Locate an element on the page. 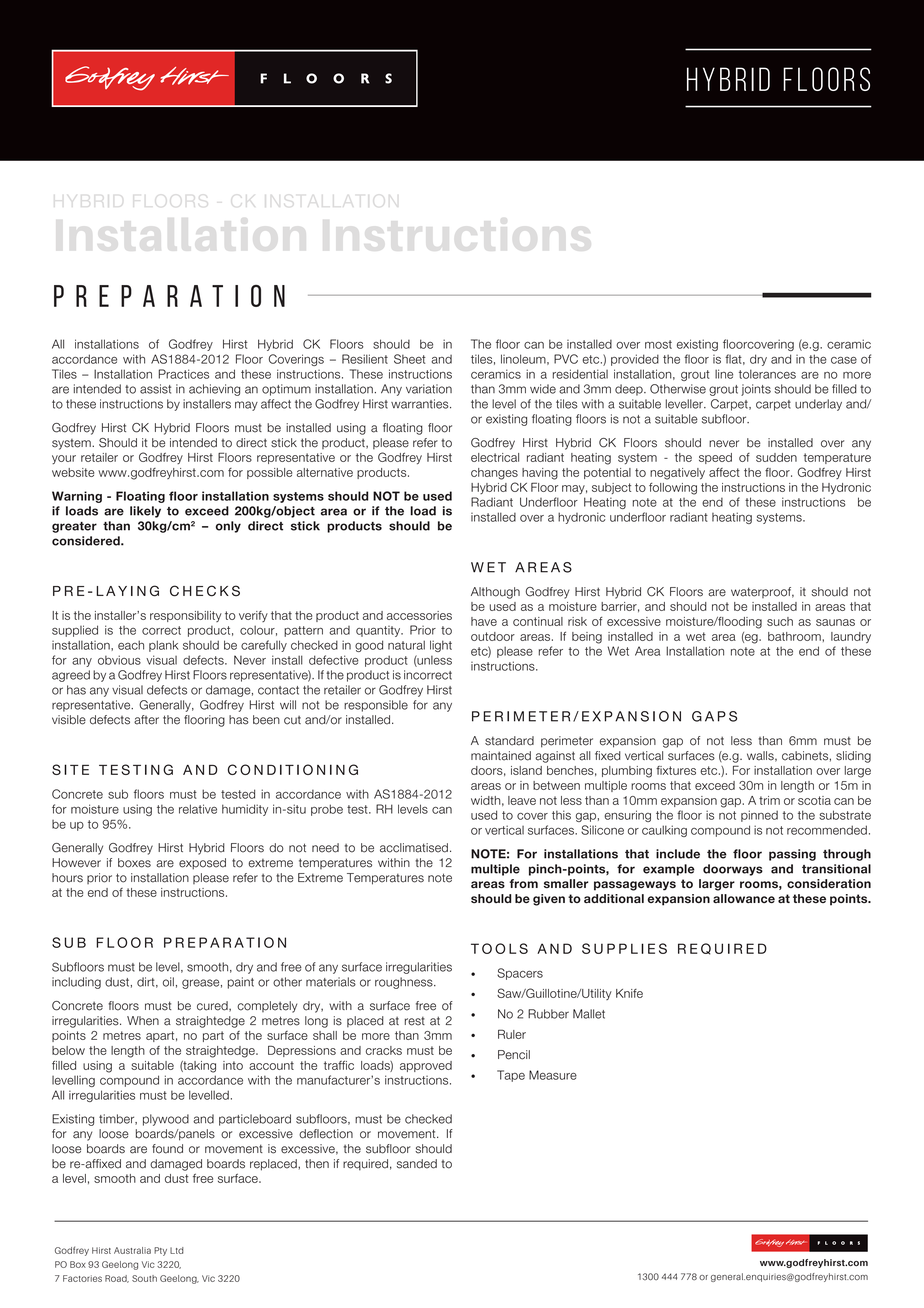 Image resolution: width=924 pixels, height=1308 pixels. Measure is located at coordinates (553, 1075).
